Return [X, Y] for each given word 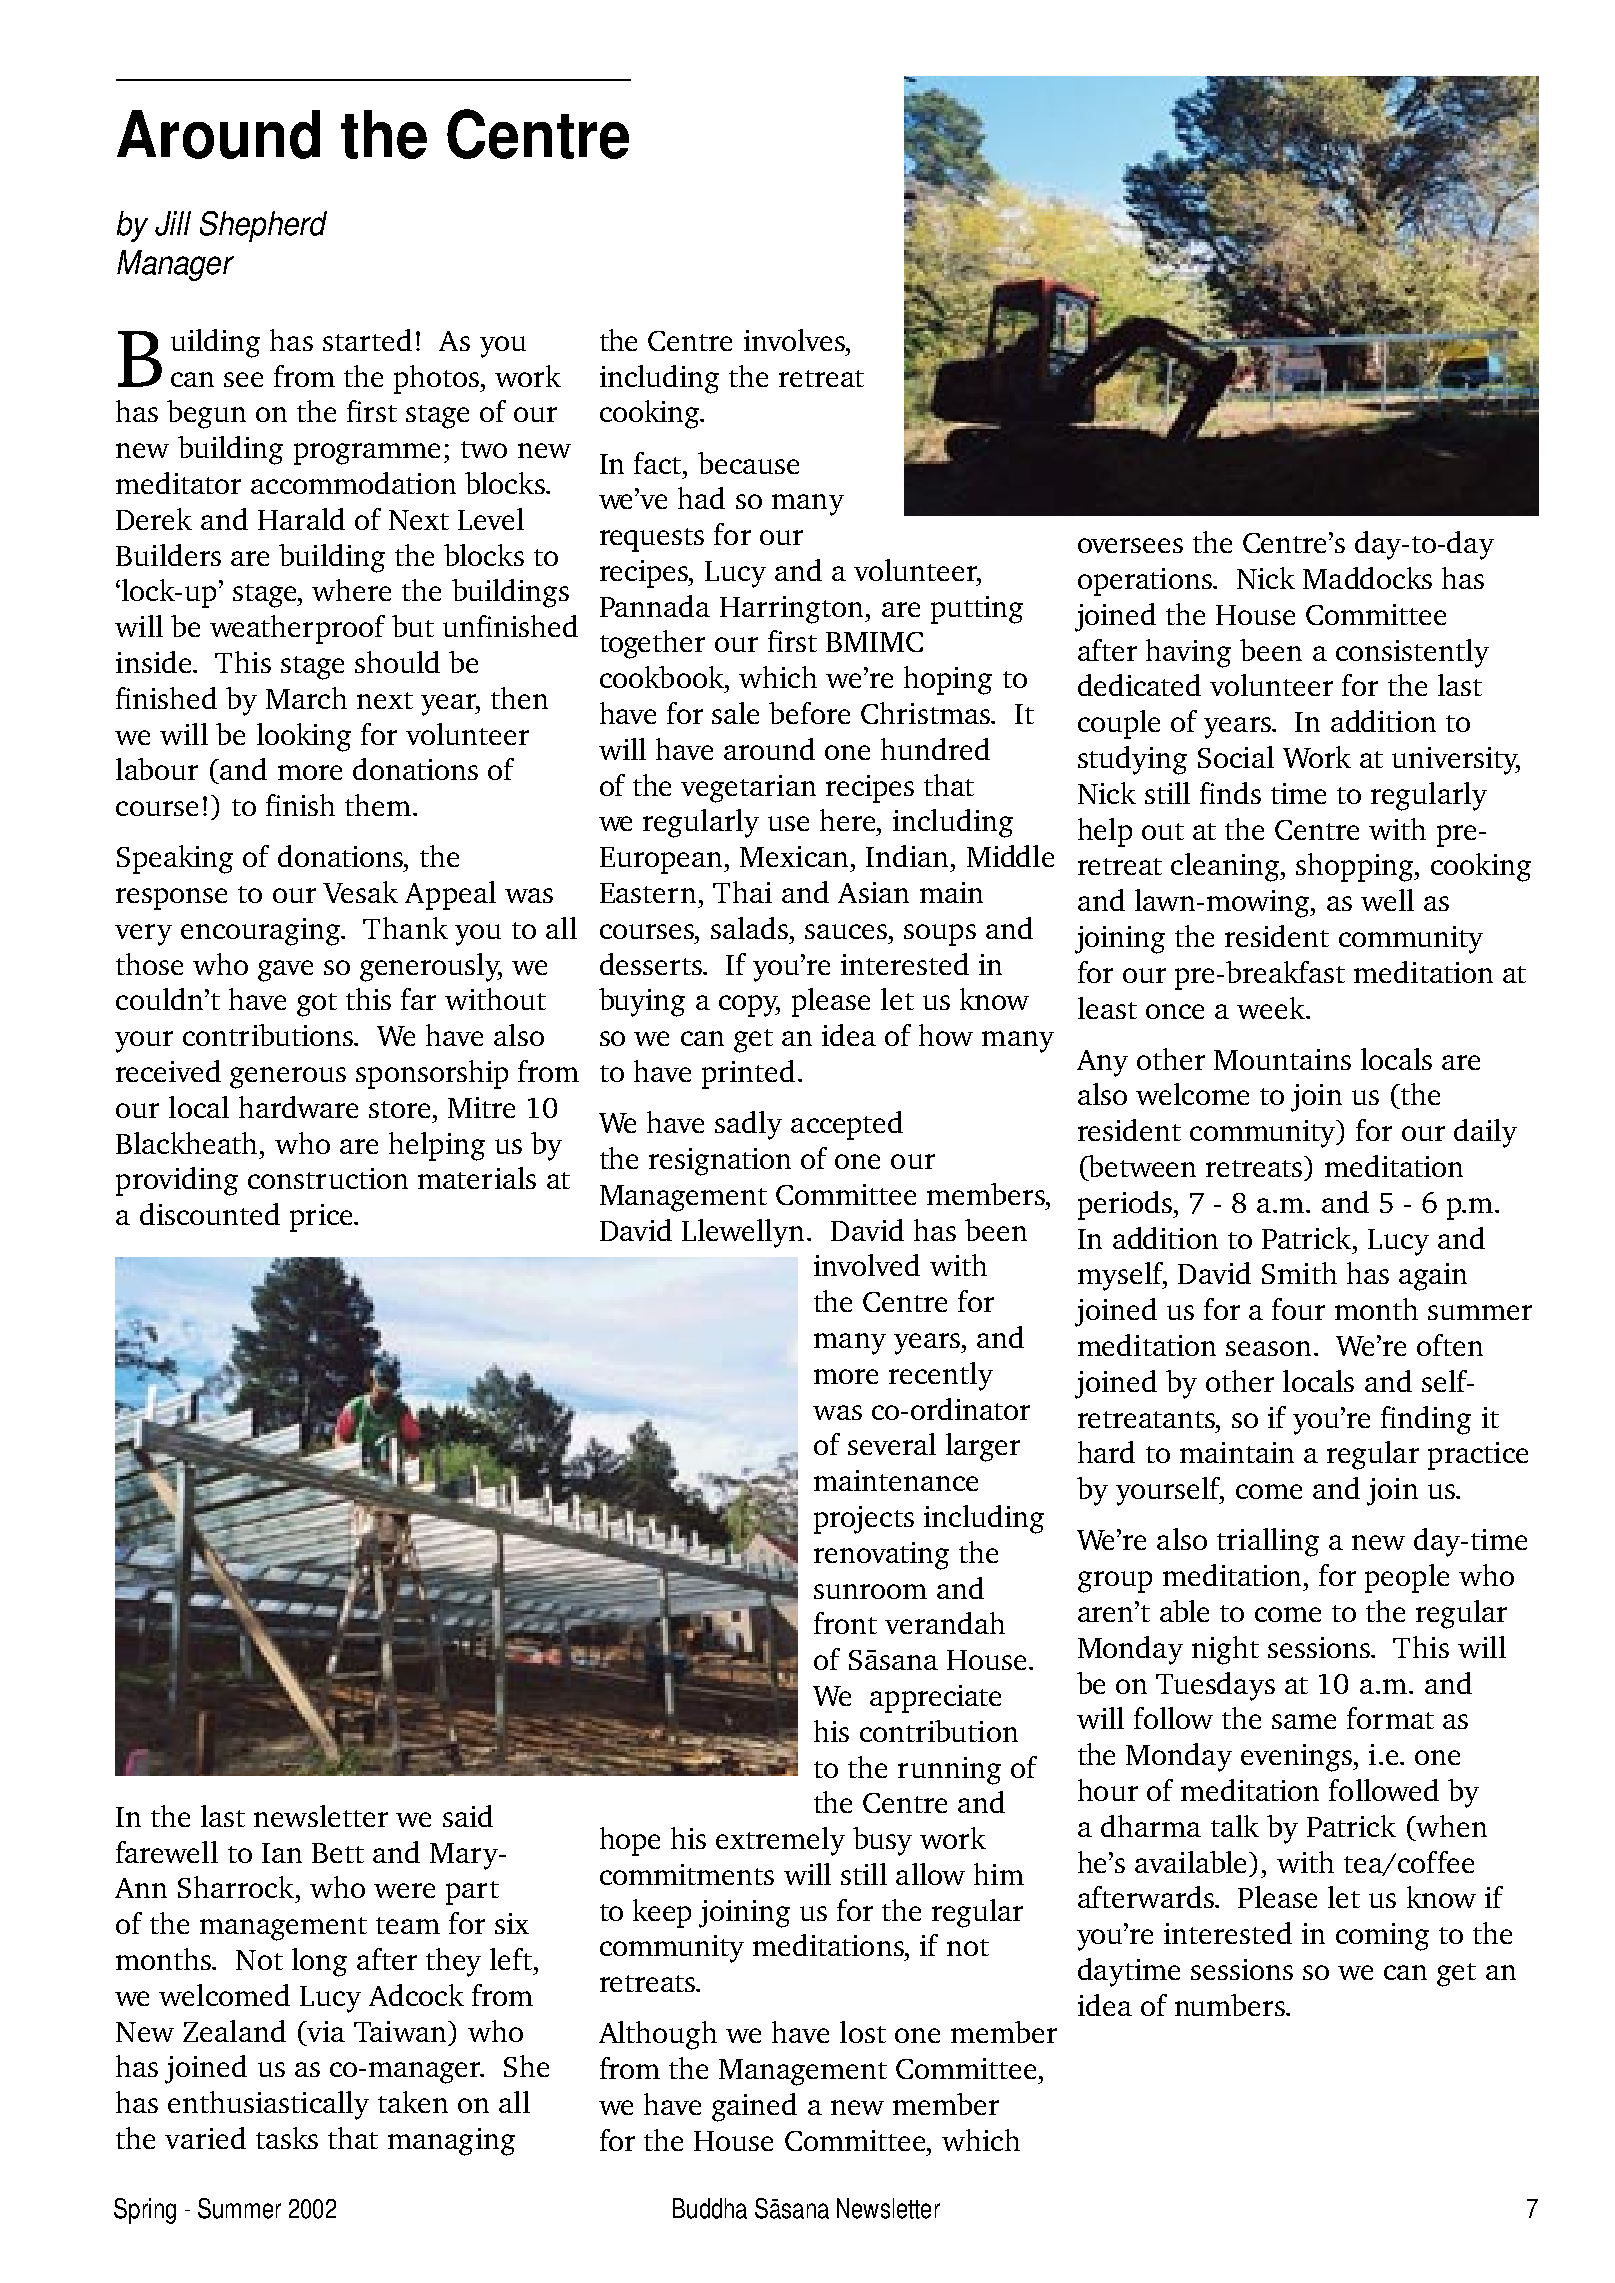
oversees [1130, 545]
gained [754, 2107]
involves [795, 340]
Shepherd [263, 226]
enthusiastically [268, 2105]
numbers [1231, 2005]
